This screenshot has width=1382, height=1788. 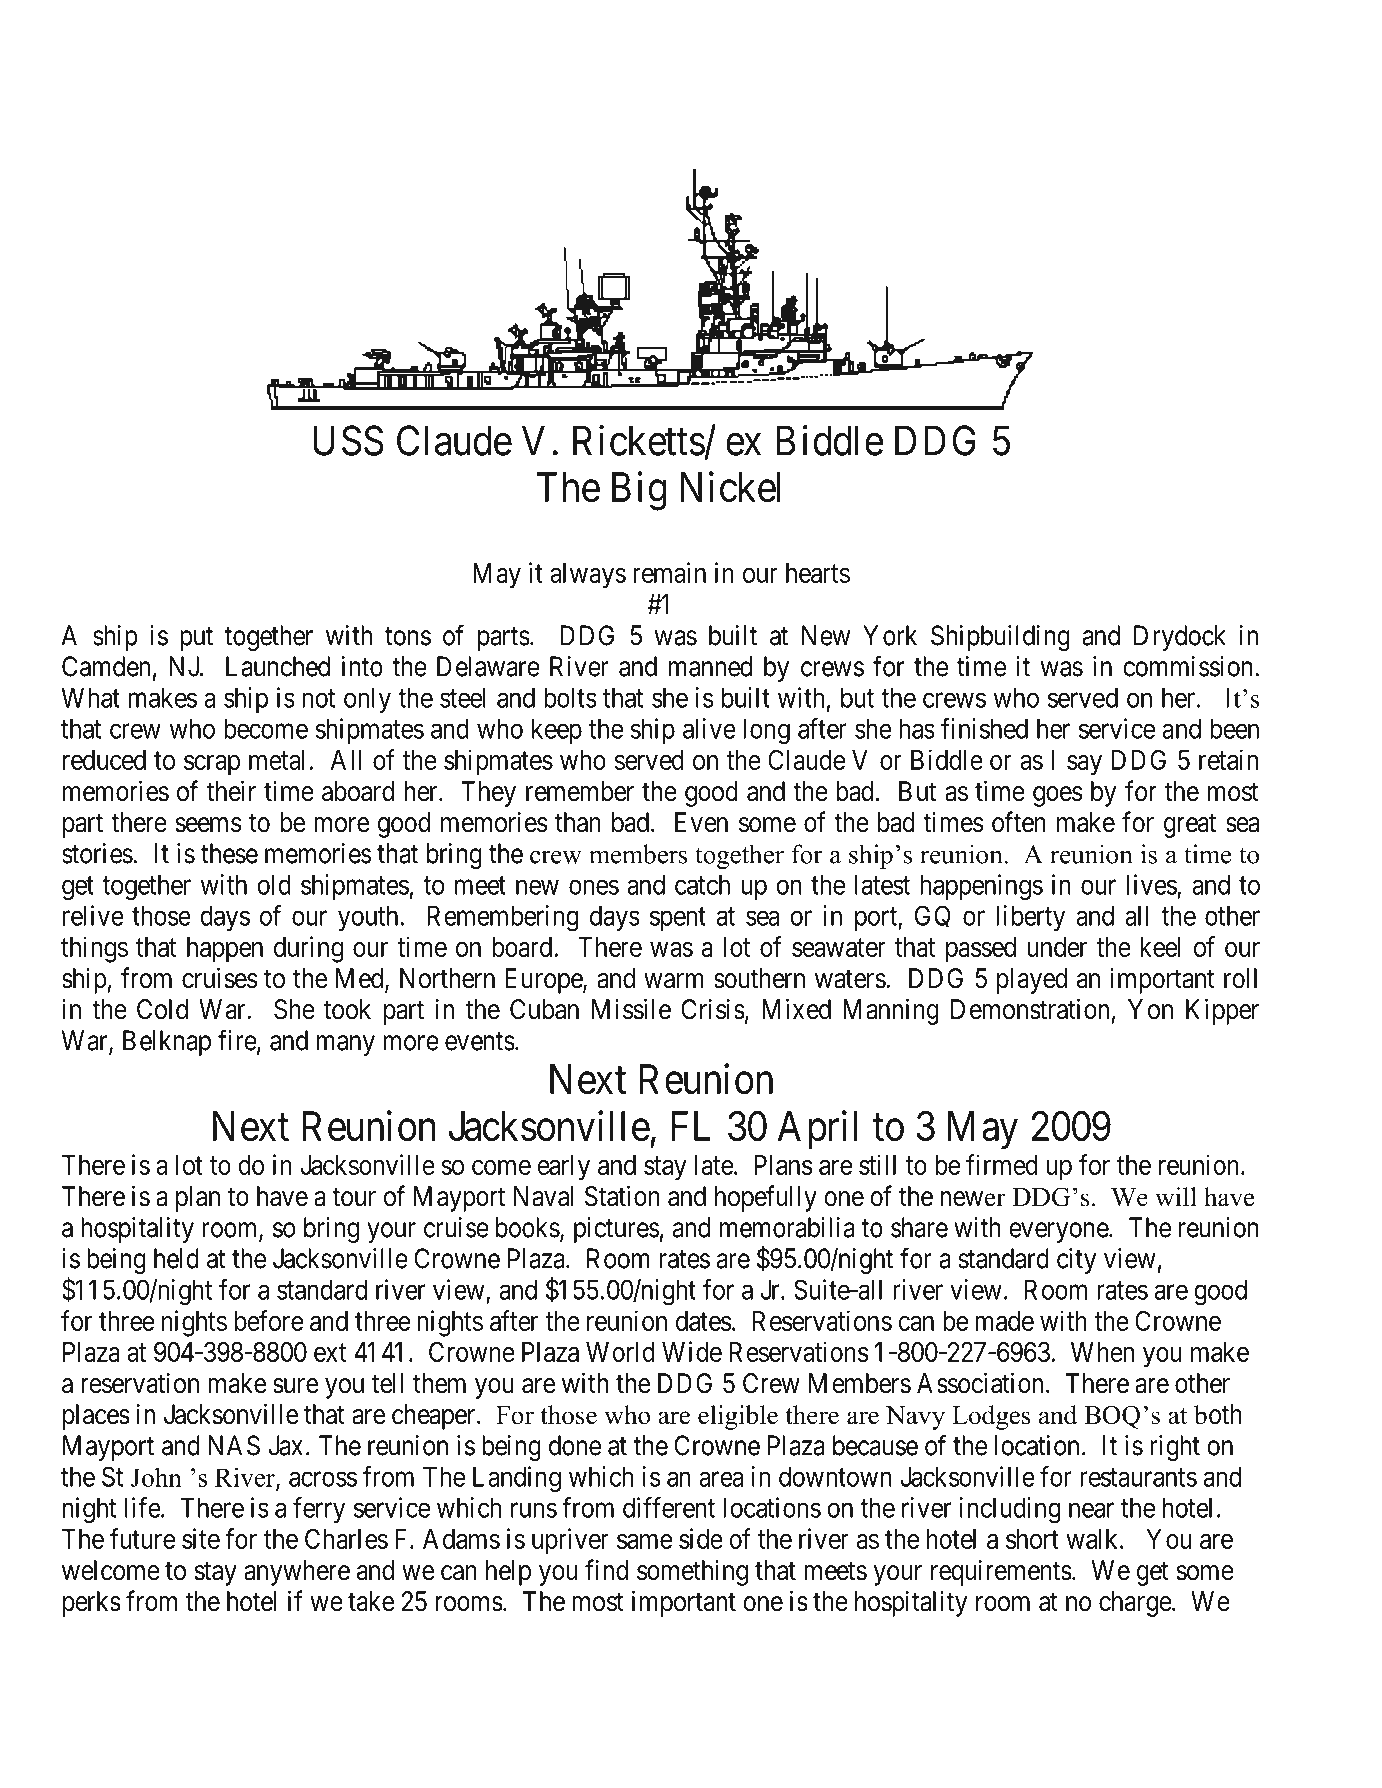 I want to click on scrap, so click(x=212, y=765).
